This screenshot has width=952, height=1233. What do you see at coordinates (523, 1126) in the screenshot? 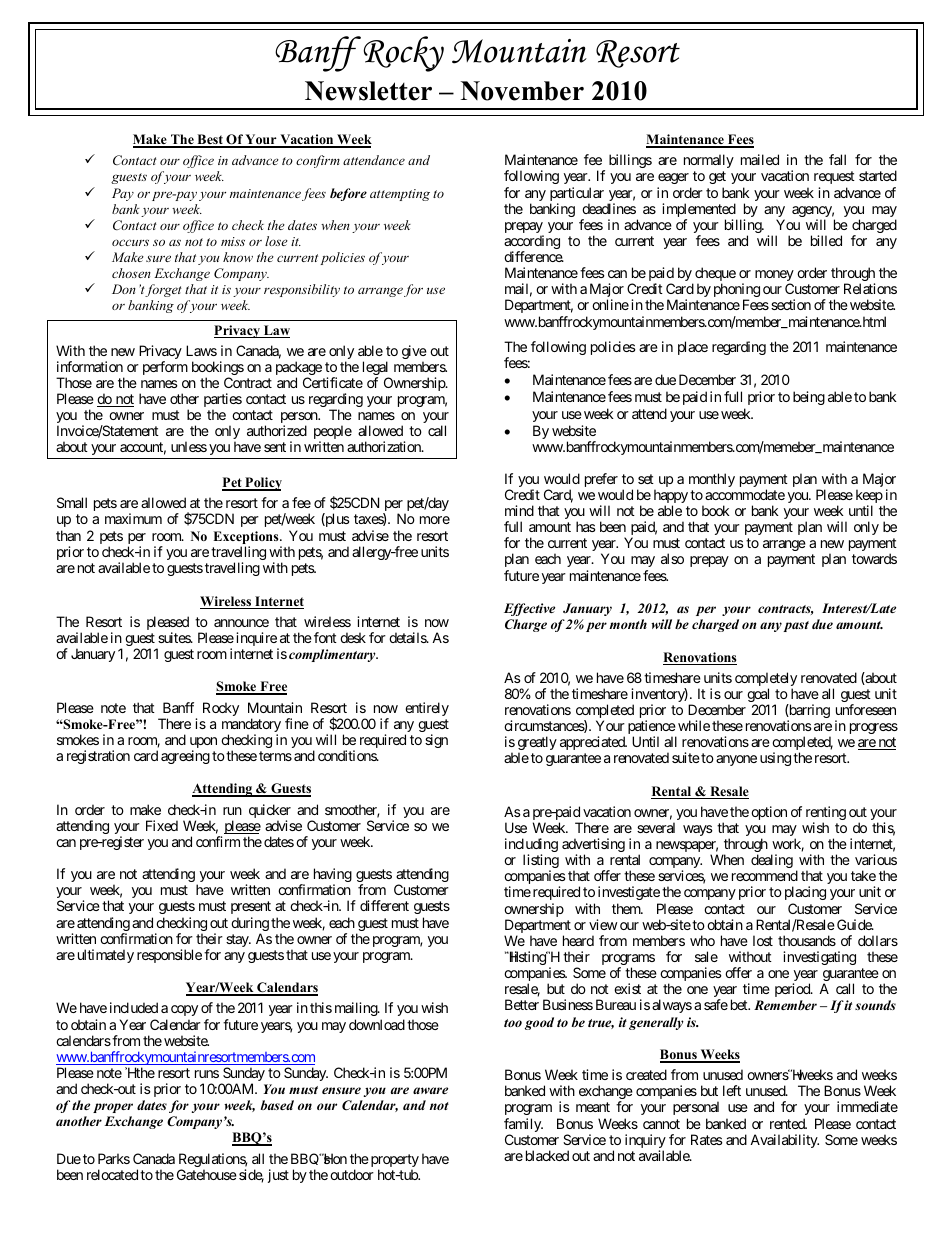
I see `family` at bounding box center [523, 1126].
